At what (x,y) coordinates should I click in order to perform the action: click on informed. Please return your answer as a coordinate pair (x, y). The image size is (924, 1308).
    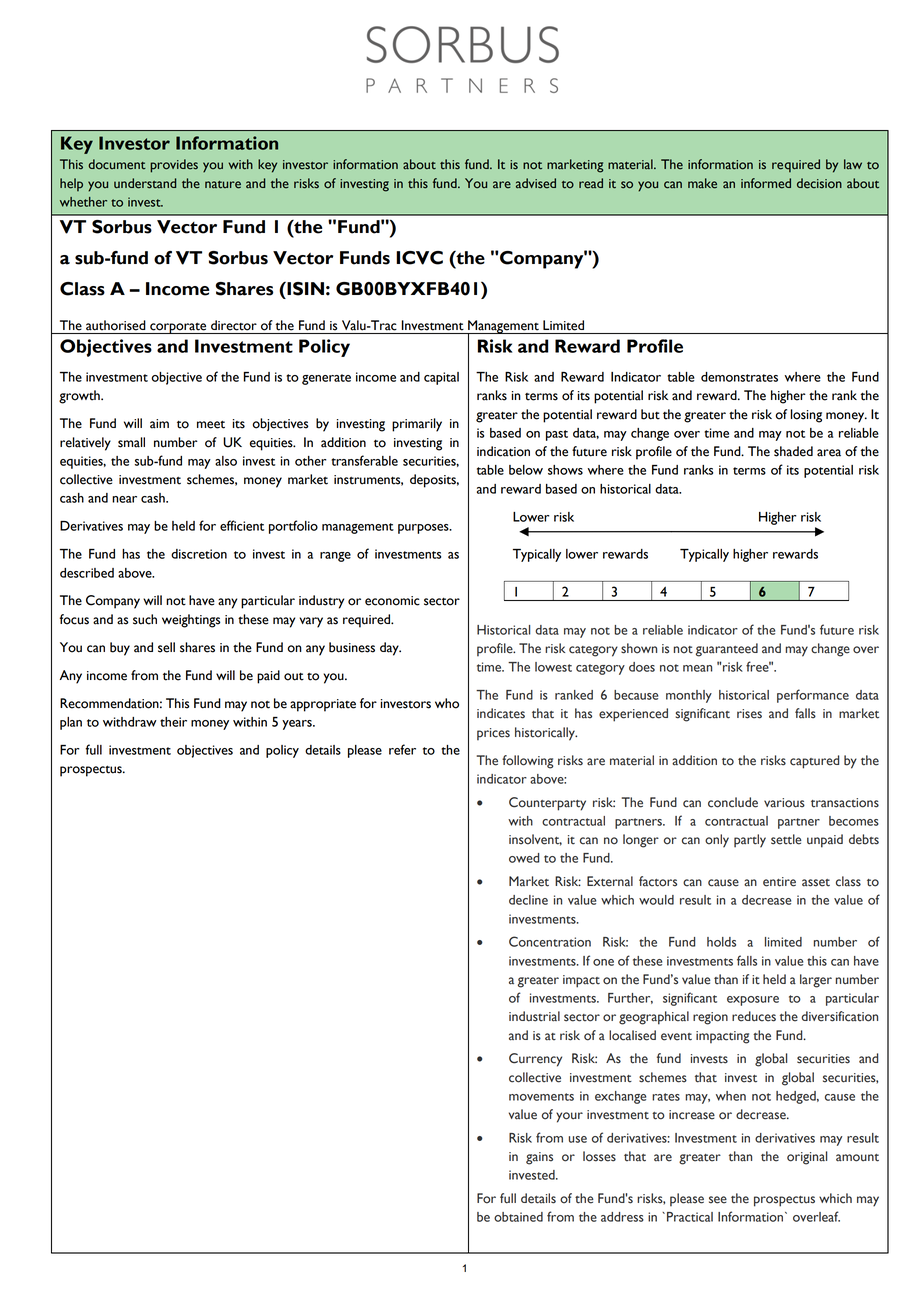
    Looking at the image, I should click on (766, 183).
